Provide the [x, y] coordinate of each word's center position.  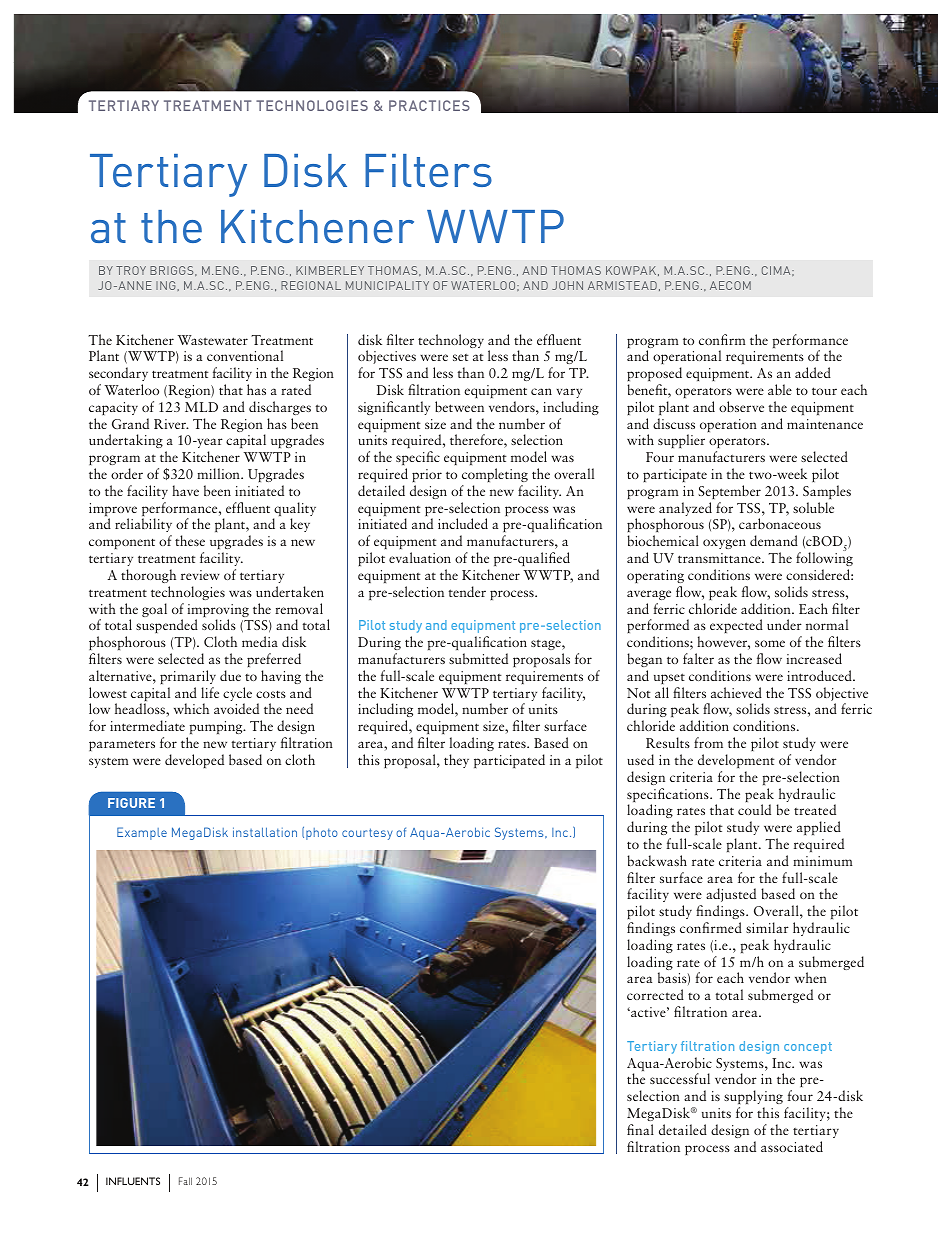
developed [194, 761]
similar [767, 927]
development [736, 761]
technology [451, 341]
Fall [185, 1181]
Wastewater [212, 340]
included [463, 523]
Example [142, 833]
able [780, 389]
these [190, 540]
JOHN [567, 285]
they [456, 761]
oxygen [724, 544]
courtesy [367, 834]
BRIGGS [173, 271]
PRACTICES [429, 105]
